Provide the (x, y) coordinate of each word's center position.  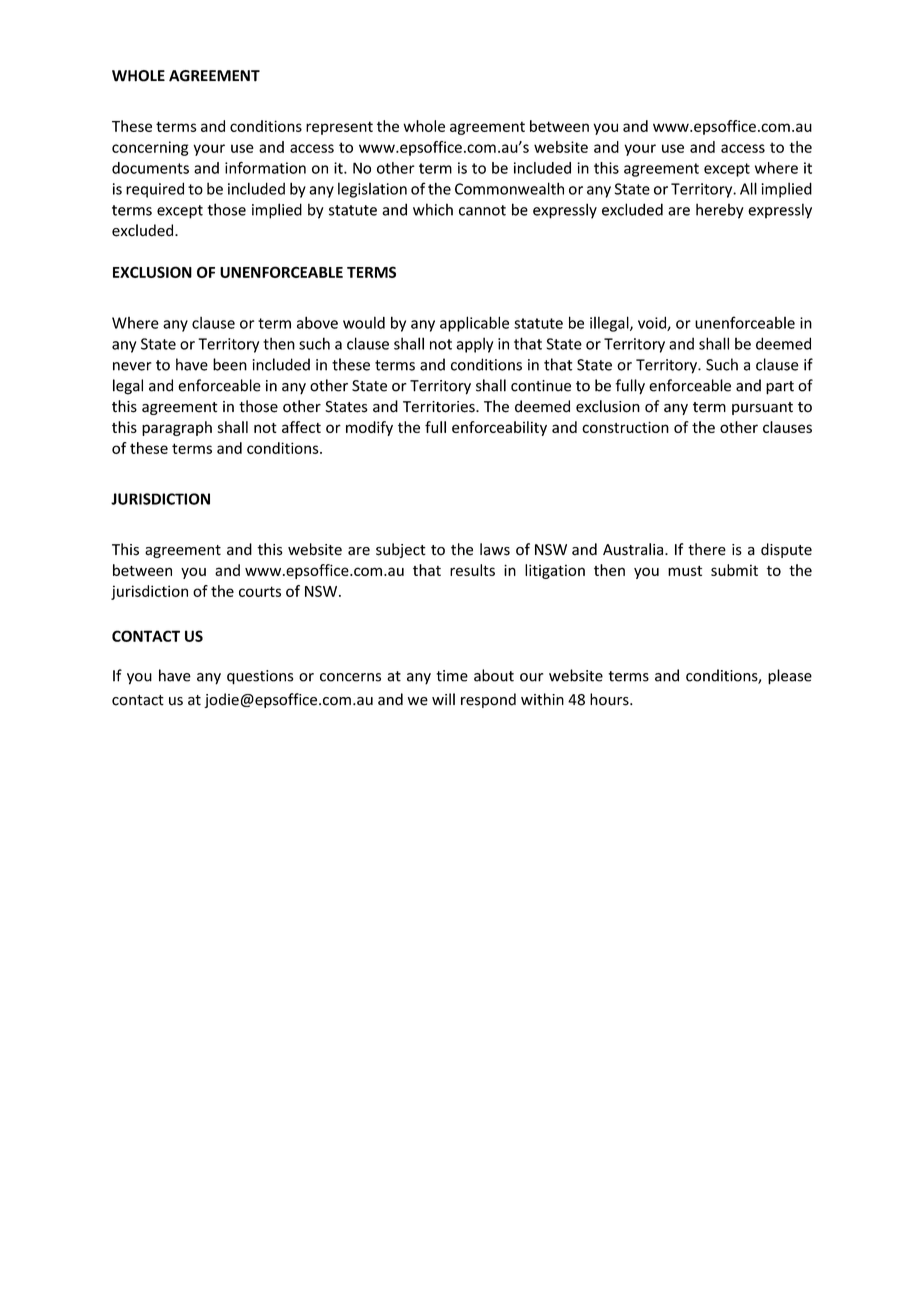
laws (495, 549)
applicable (474, 324)
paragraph (177, 428)
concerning (150, 148)
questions (260, 677)
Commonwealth (509, 188)
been (230, 364)
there (707, 549)
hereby (720, 211)
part (780, 388)
